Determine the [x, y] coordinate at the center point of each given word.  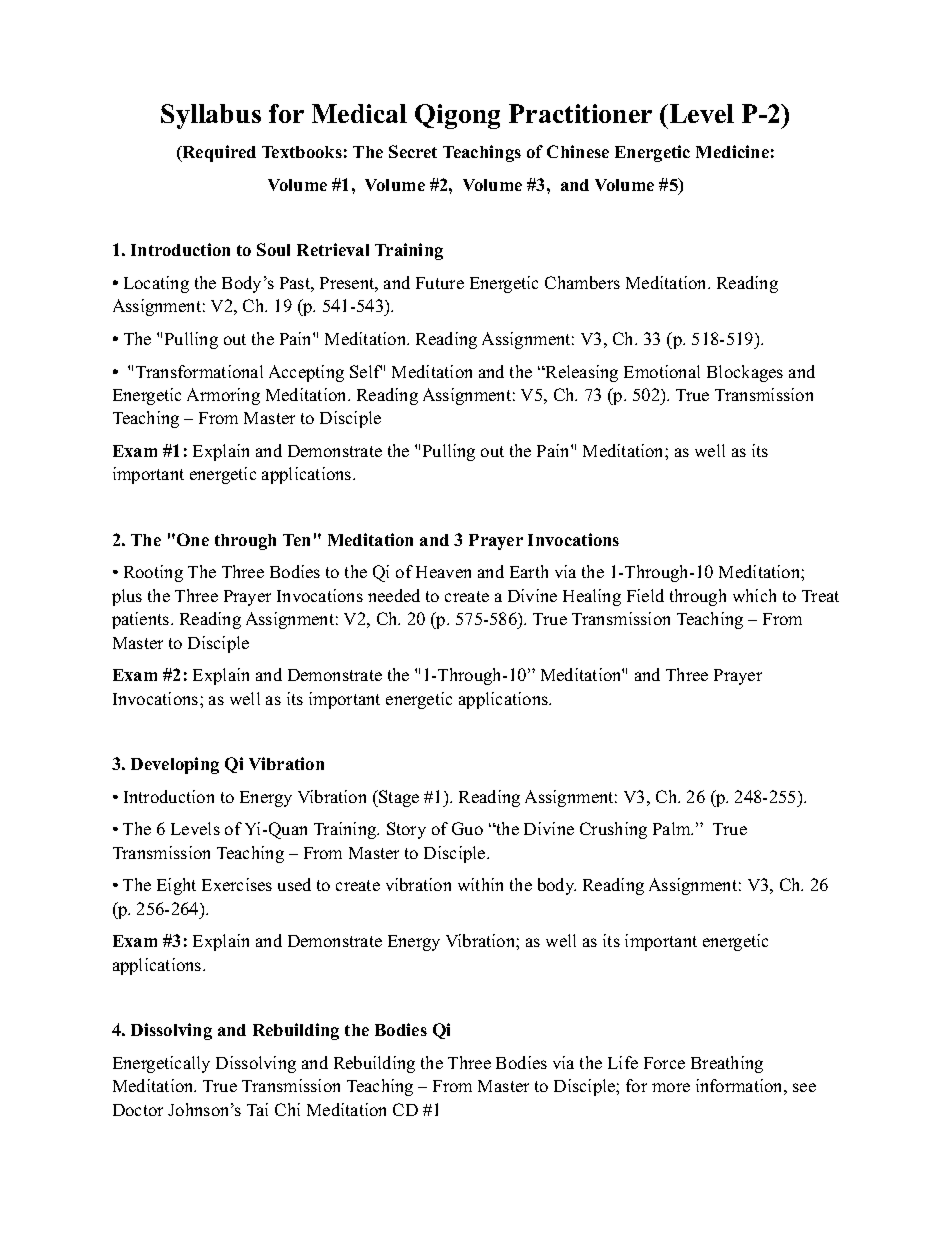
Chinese [578, 151]
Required [218, 153]
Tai [257, 1109]
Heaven [443, 572]
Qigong [457, 116]
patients [142, 620]
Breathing [727, 1064]
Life [623, 1062]
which [754, 595]
